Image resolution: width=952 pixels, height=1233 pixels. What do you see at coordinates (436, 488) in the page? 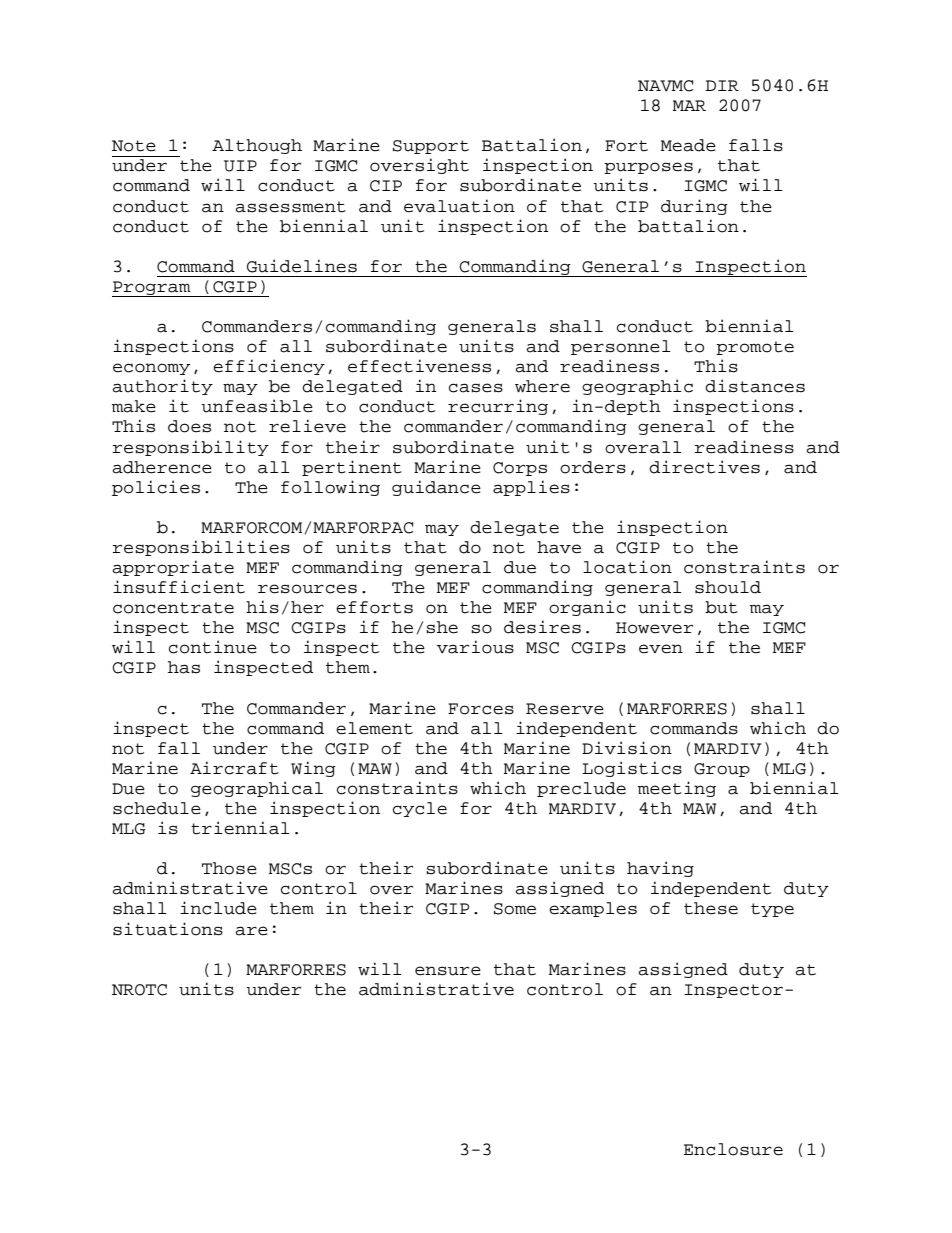
I see `guidance` at bounding box center [436, 488].
